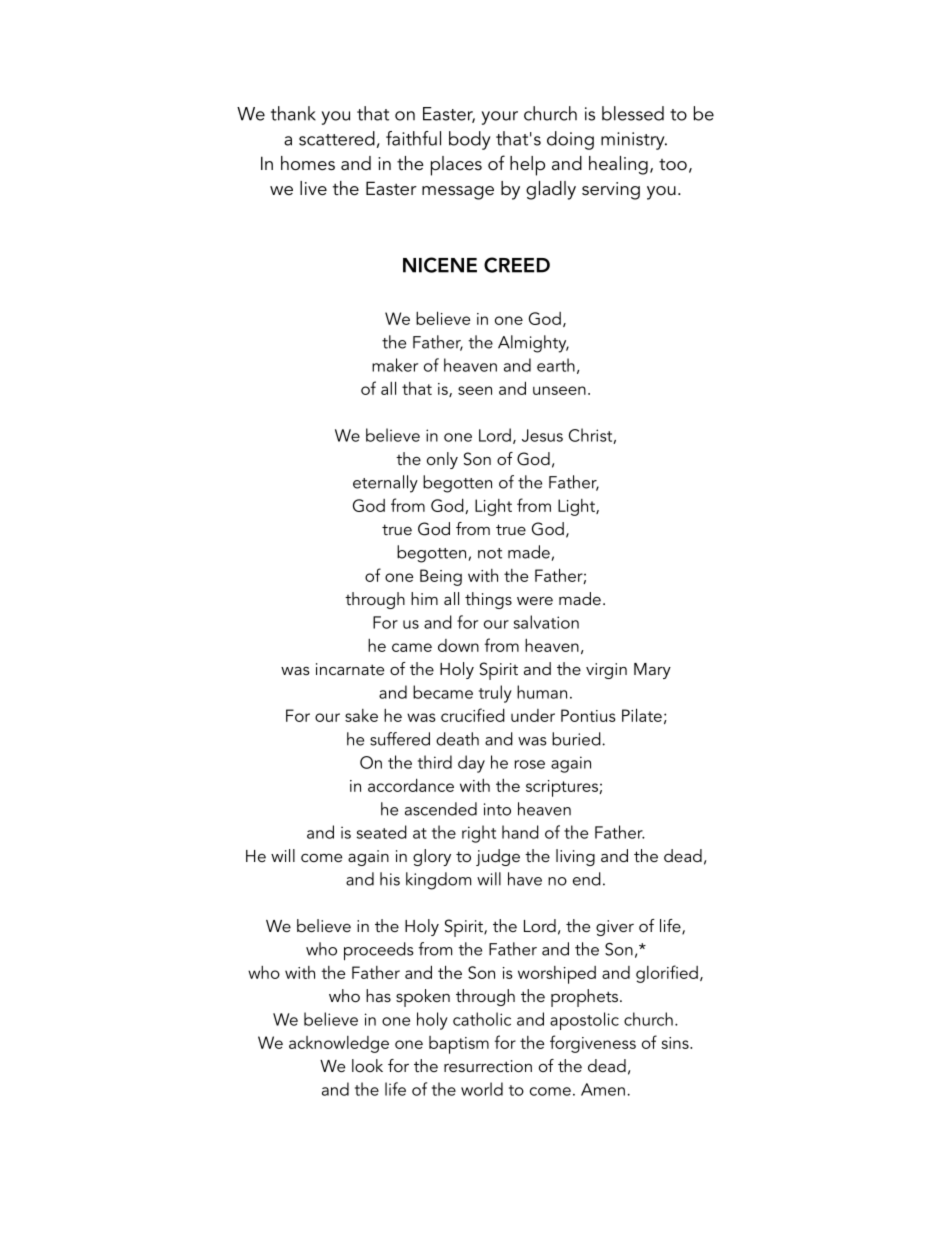 The image size is (952, 1233). I want to click on only, so click(442, 460).
